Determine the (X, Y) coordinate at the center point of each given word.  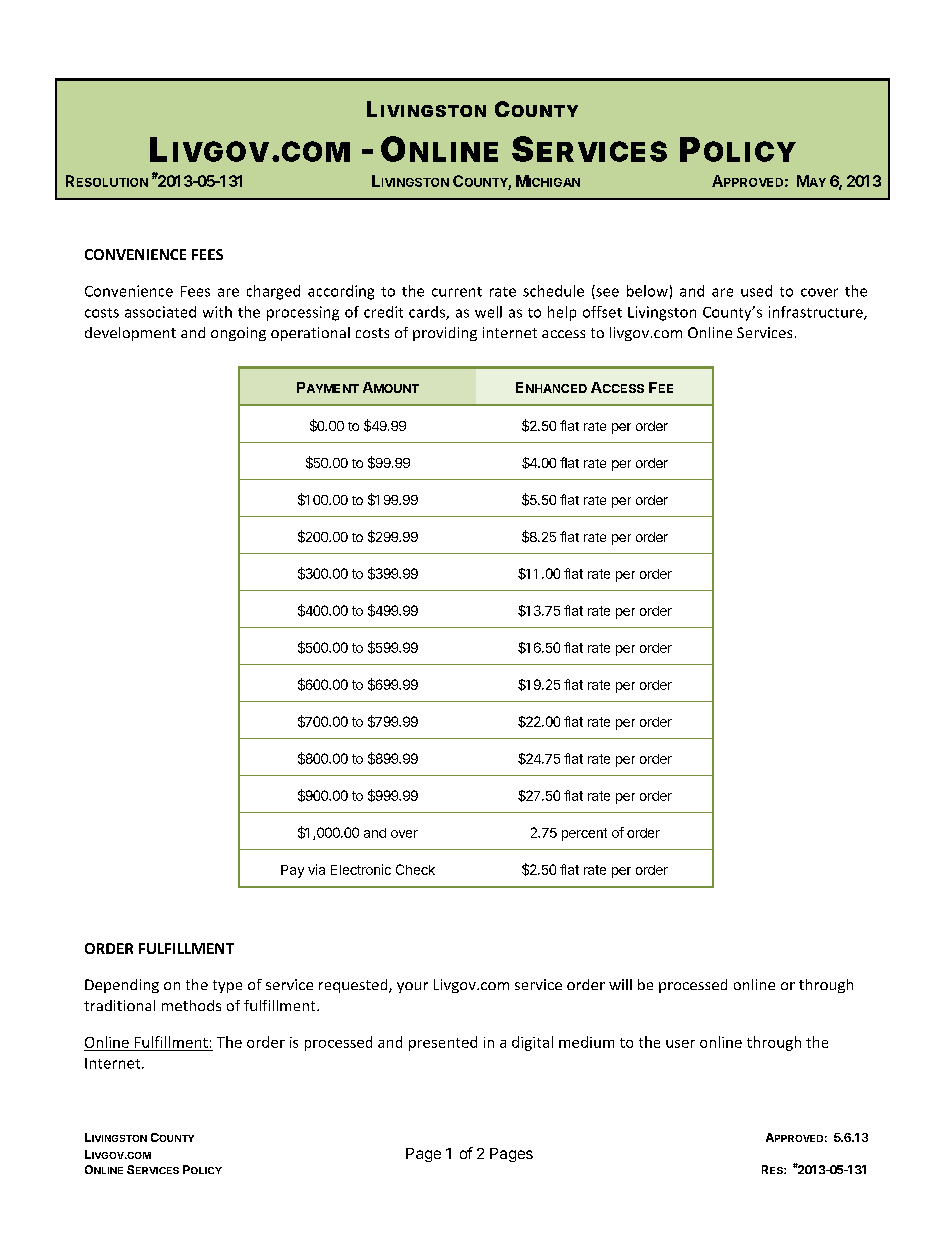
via (316, 869)
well (488, 312)
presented (443, 1043)
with (217, 312)
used (756, 291)
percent (584, 834)
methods (191, 1005)
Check (415, 869)
